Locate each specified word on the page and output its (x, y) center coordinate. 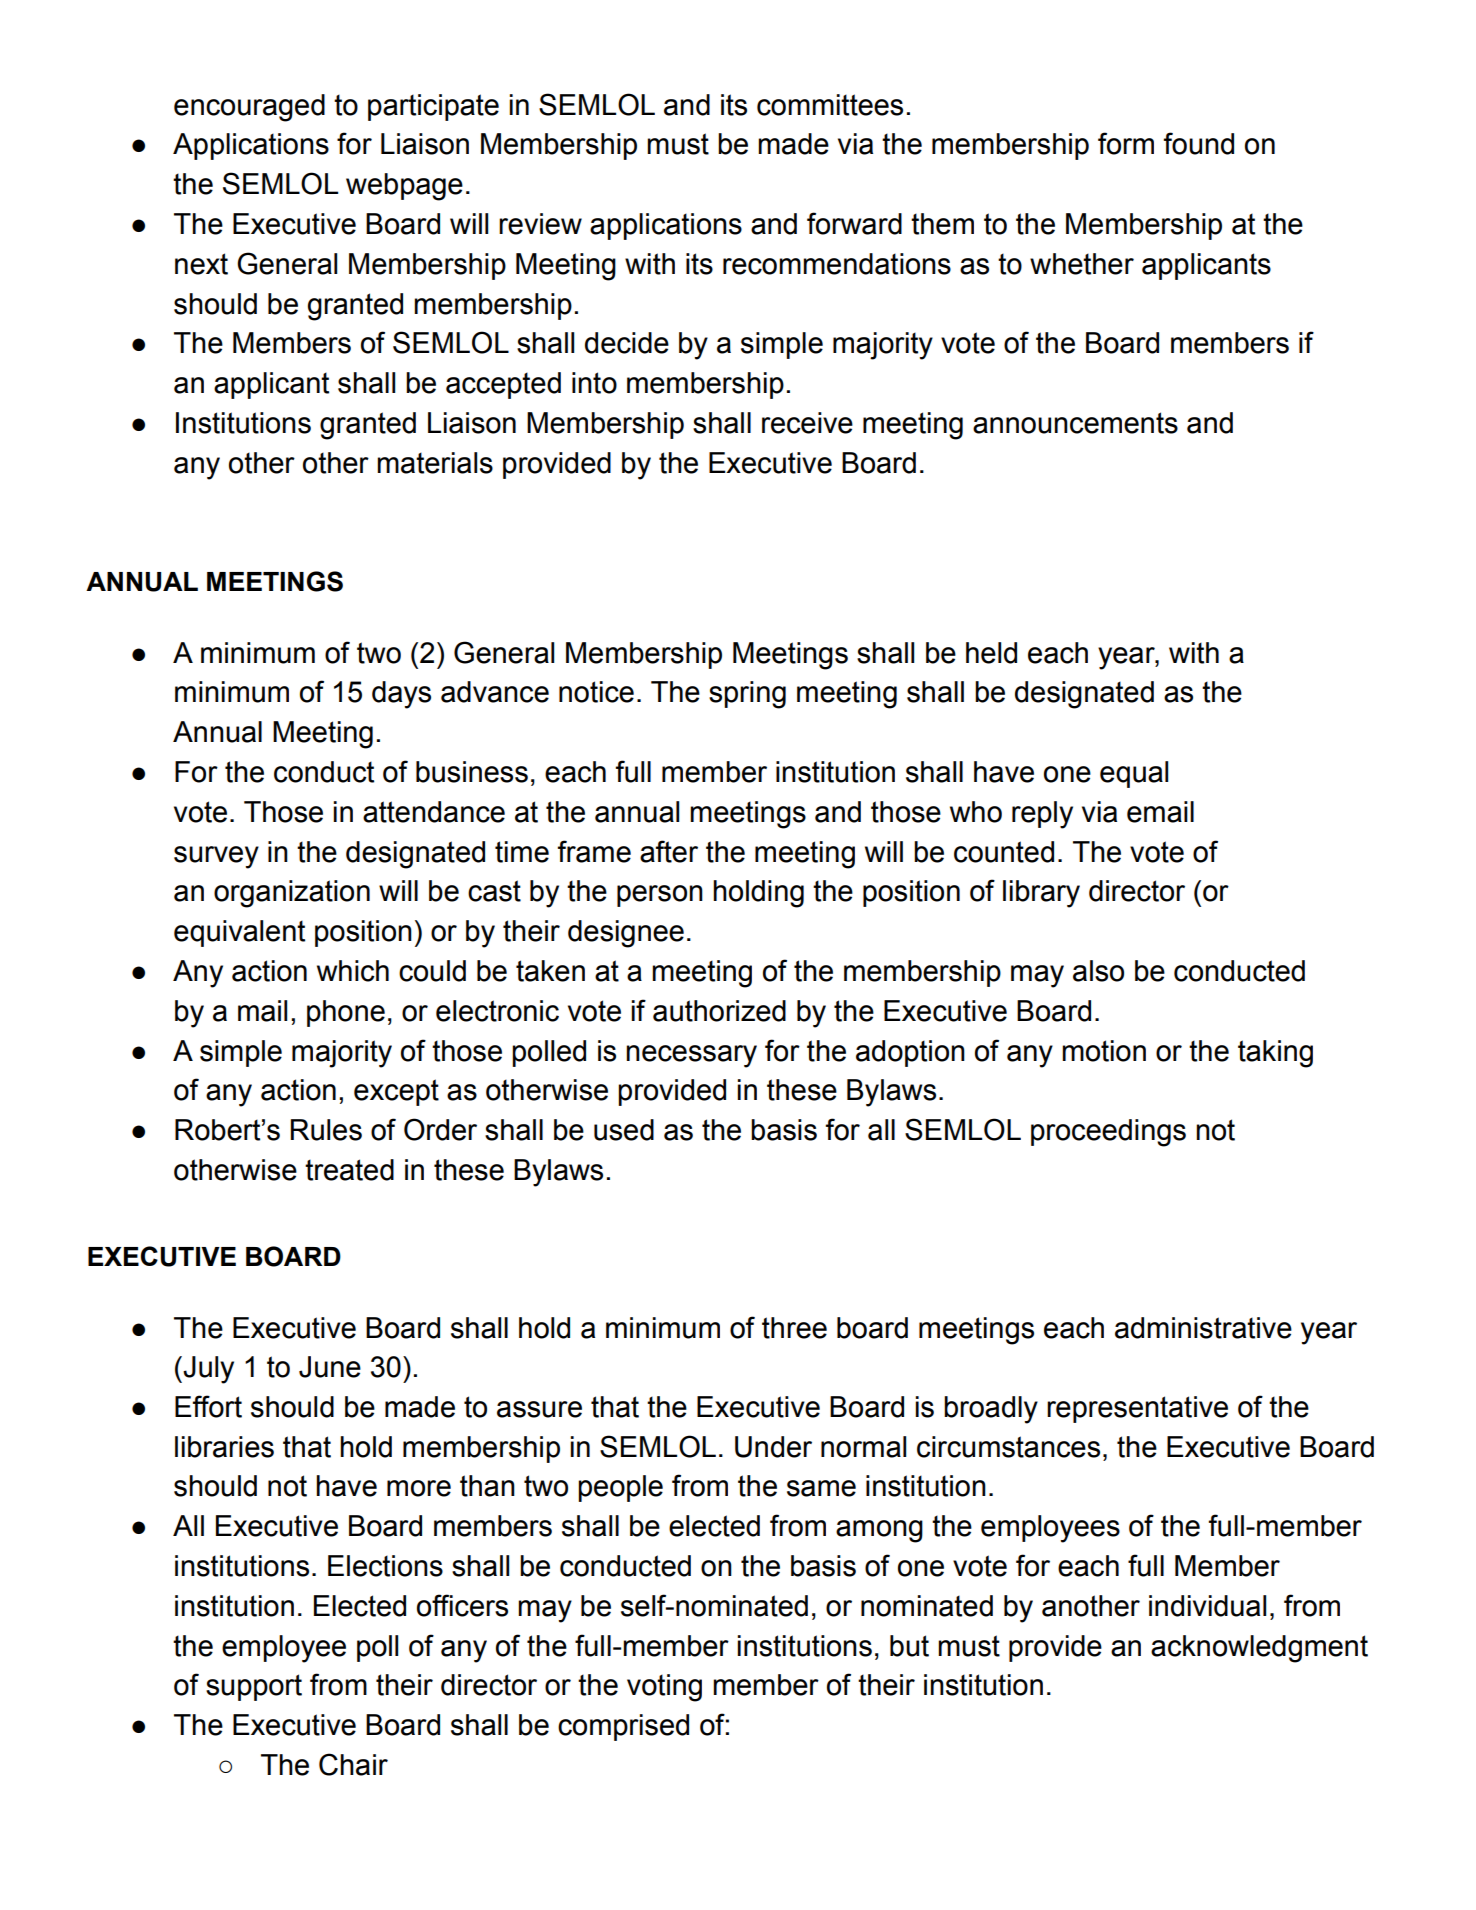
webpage (404, 187)
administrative (1203, 1328)
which (353, 971)
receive (807, 423)
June (330, 1367)
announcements (1075, 423)
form (1126, 143)
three (794, 1328)
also (1098, 971)
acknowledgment (1259, 1649)
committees (830, 105)
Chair (353, 1764)
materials (435, 463)
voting (664, 1688)
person (660, 896)
